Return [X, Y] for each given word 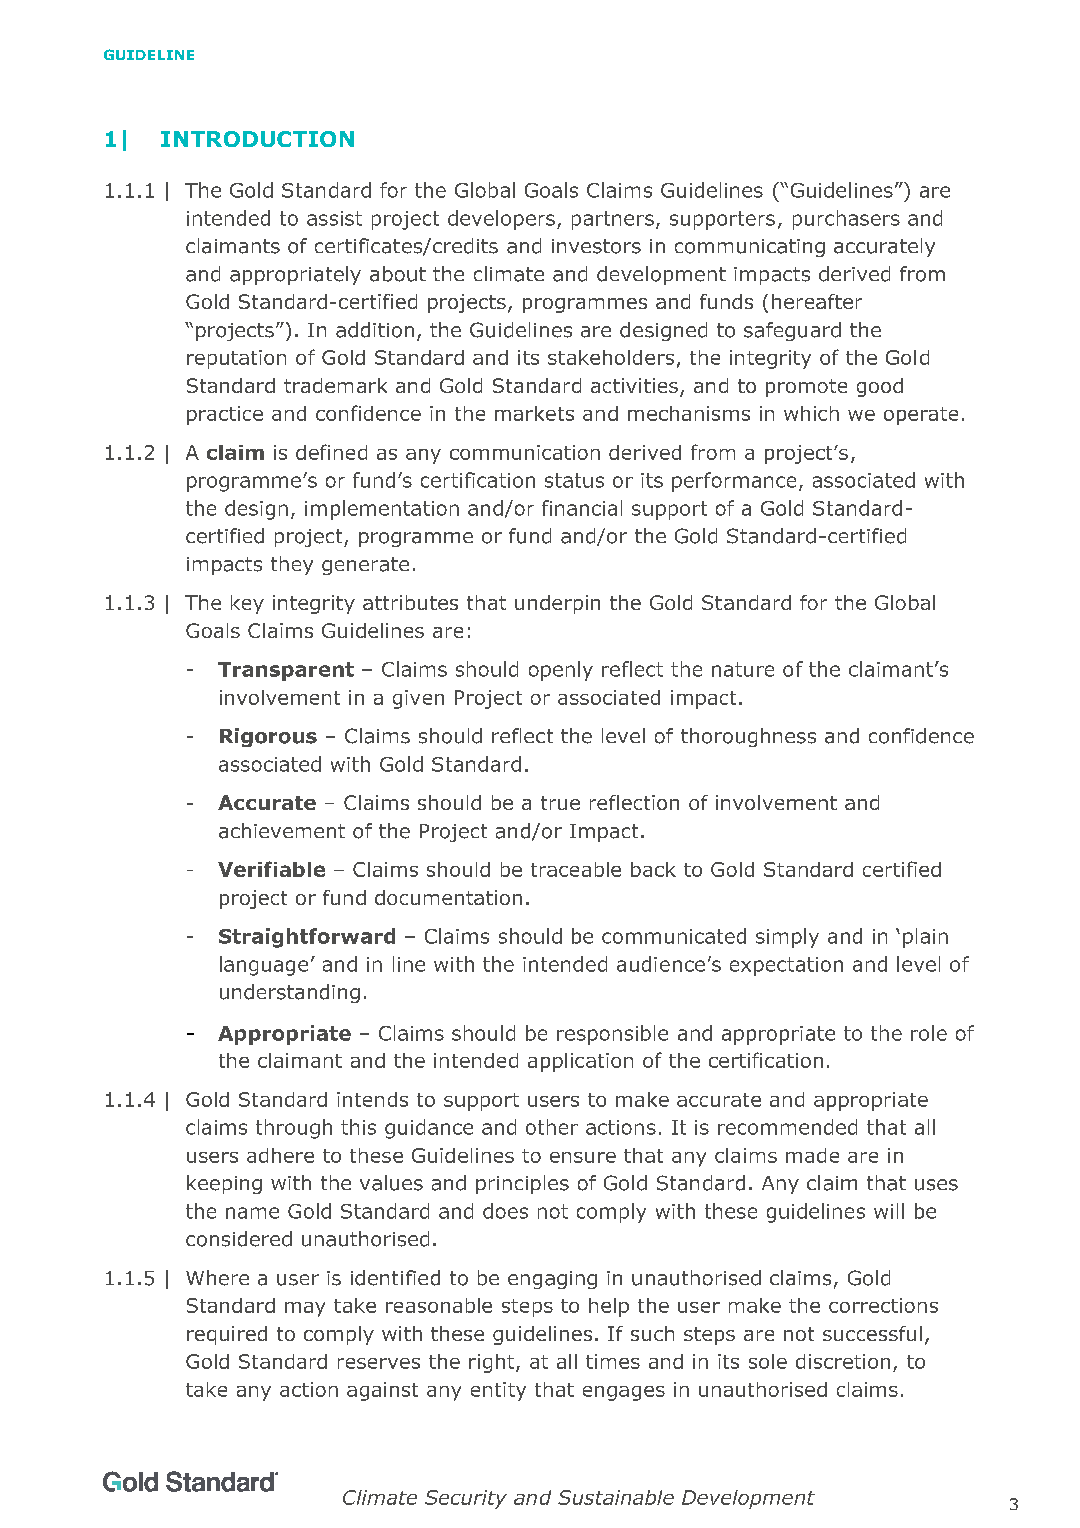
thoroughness [748, 737]
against [382, 1391]
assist [334, 218]
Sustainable [616, 1497]
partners [613, 220]
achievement [282, 831]
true [560, 803]
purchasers [846, 220]
